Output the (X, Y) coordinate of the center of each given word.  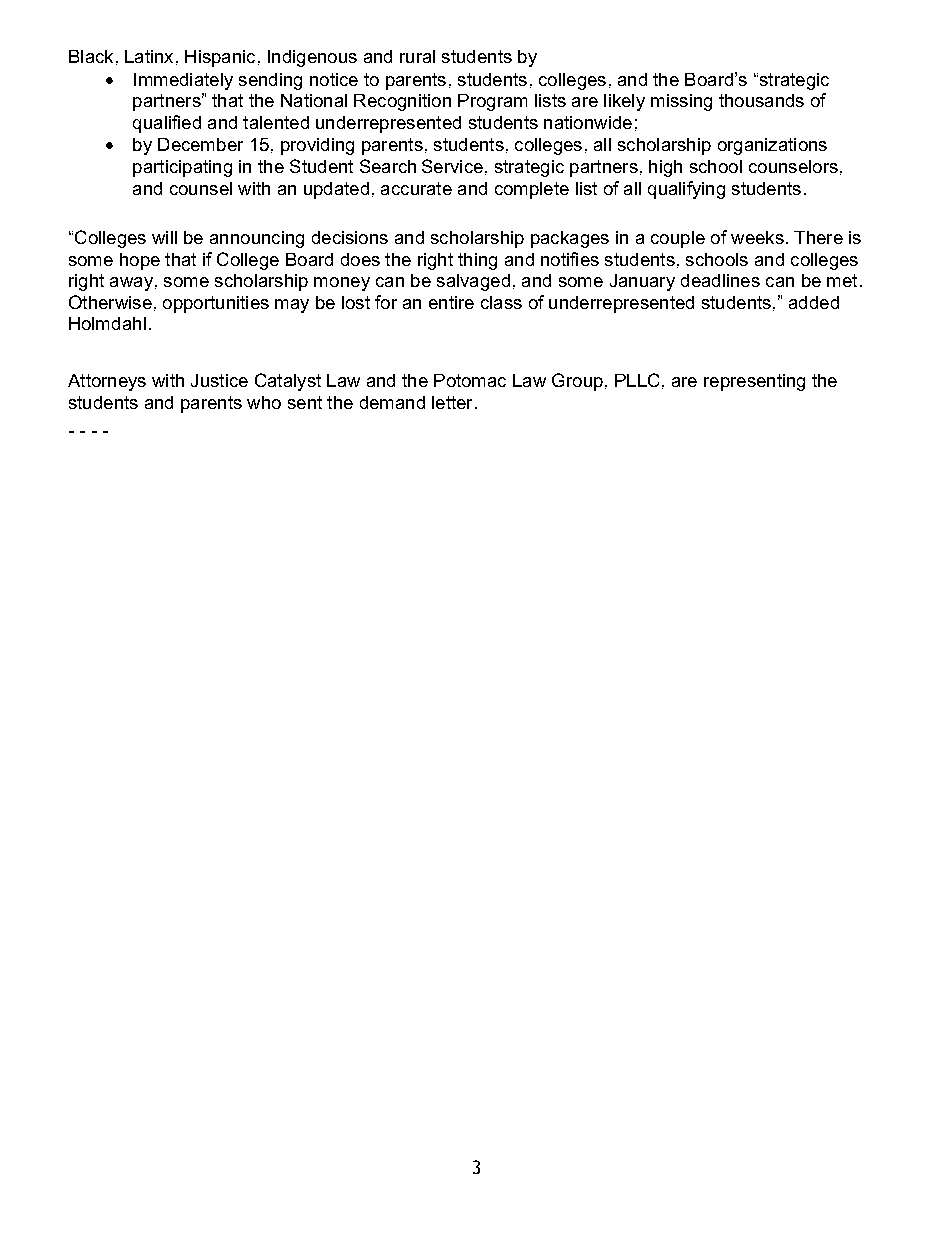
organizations (772, 146)
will (164, 237)
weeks (757, 237)
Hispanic (220, 58)
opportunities (216, 304)
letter (452, 402)
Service (452, 166)
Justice (219, 380)
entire (451, 302)
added (814, 302)
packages (570, 239)
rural (417, 56)
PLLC (637, 380)
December (200, 144)
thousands (761, 100)
